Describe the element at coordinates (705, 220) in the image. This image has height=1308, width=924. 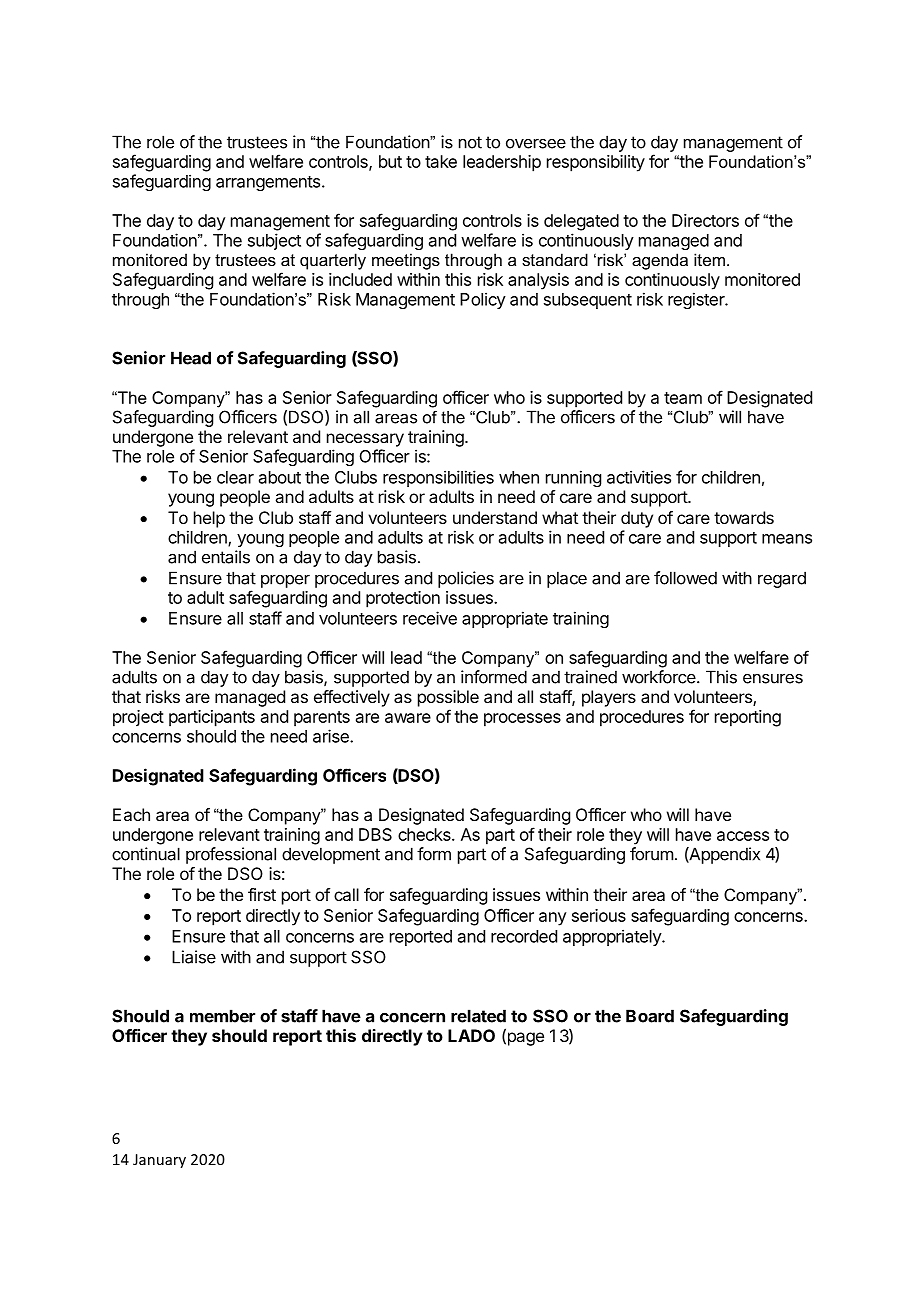
I see `Directors` at that location.
